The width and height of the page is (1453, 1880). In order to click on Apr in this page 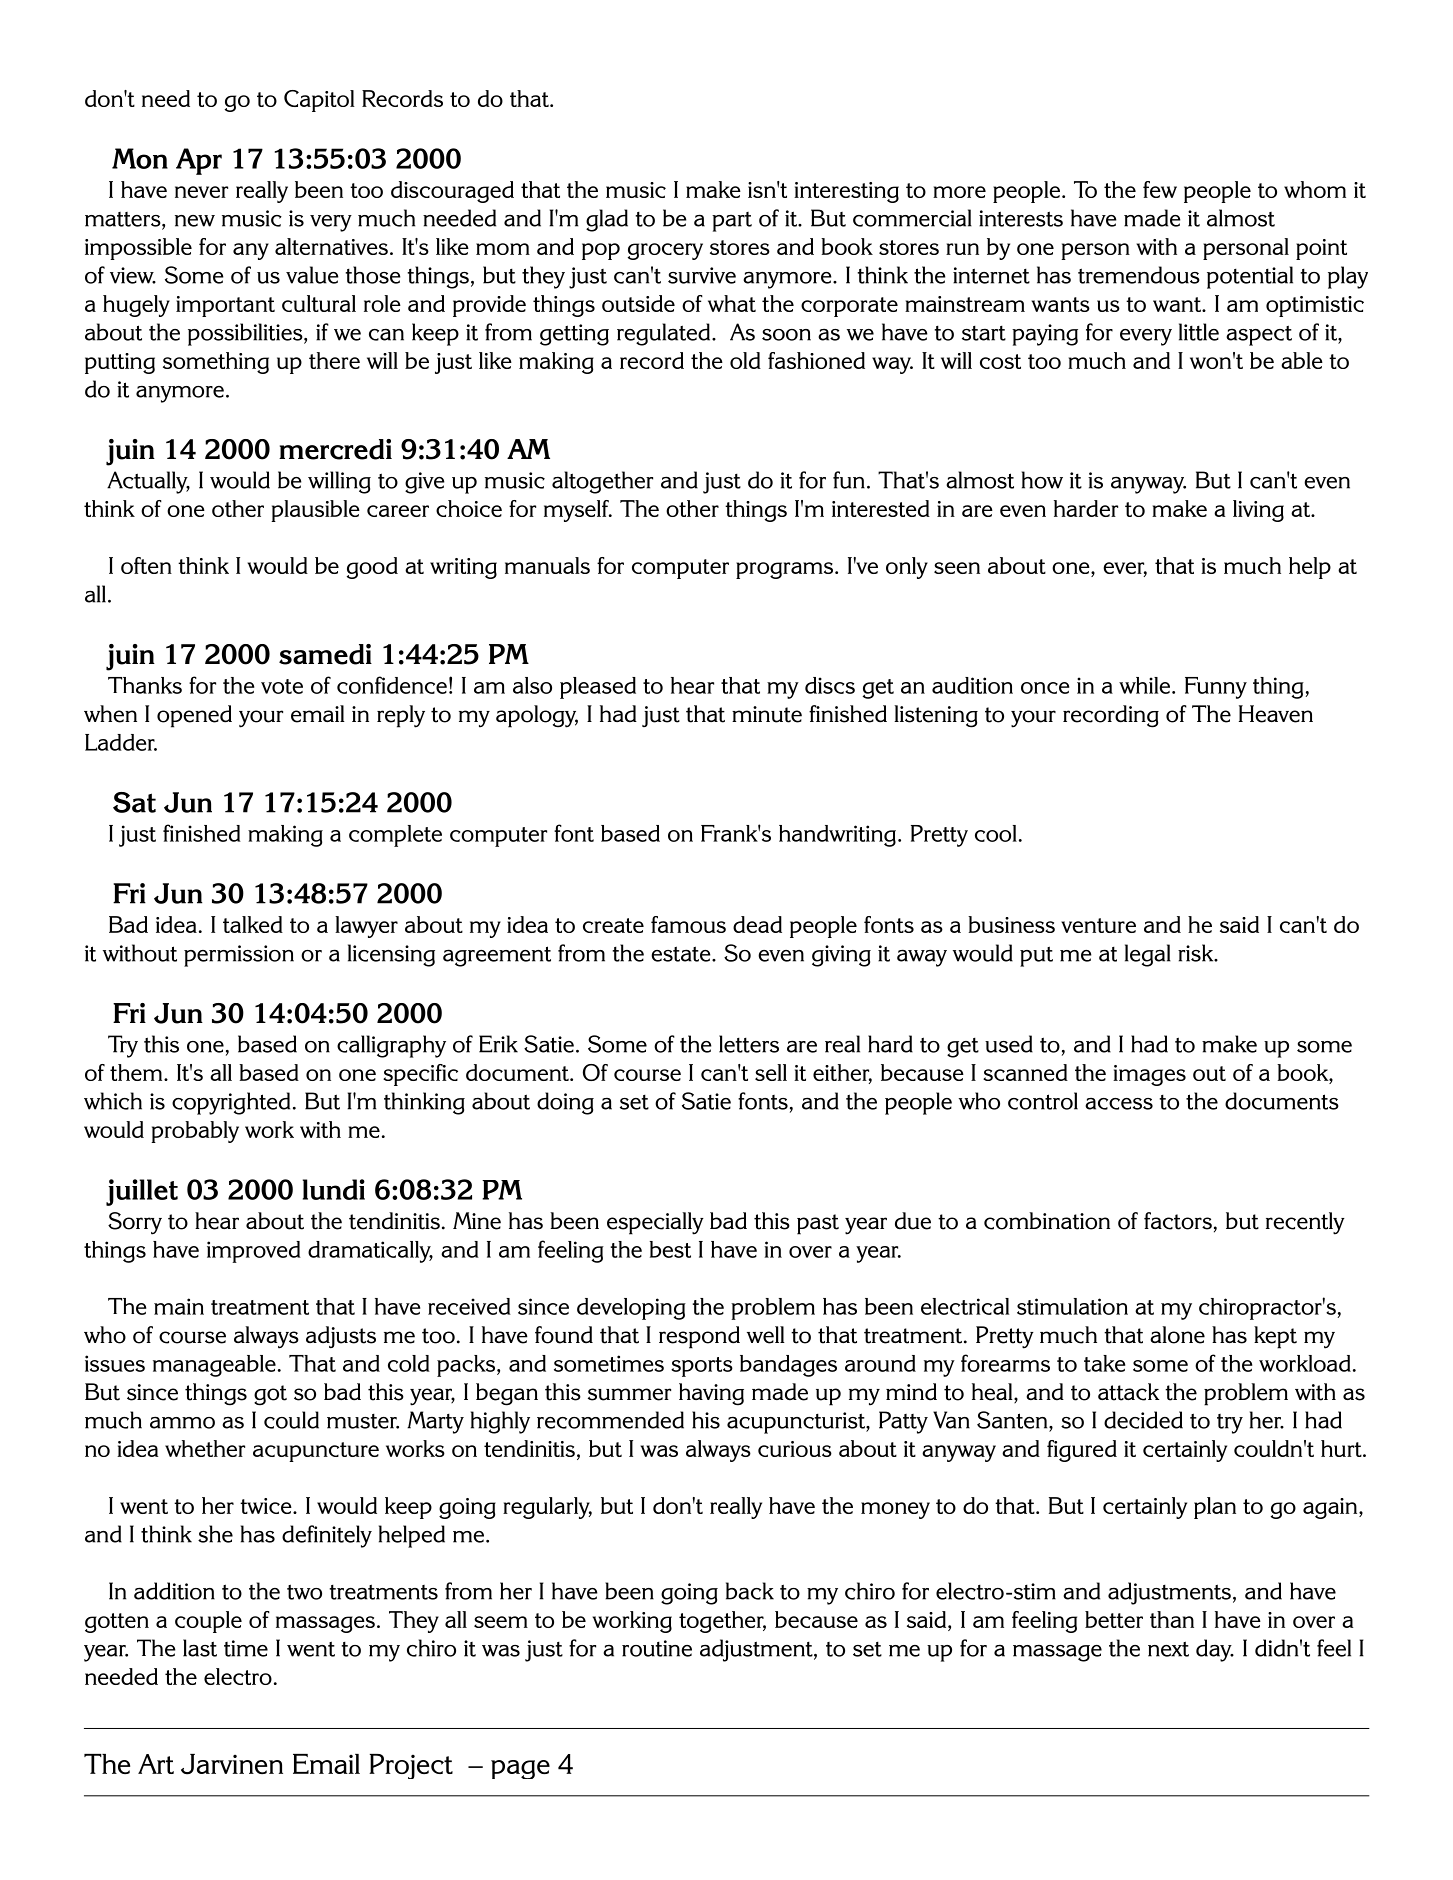, I will do `click(199, 161)`.
